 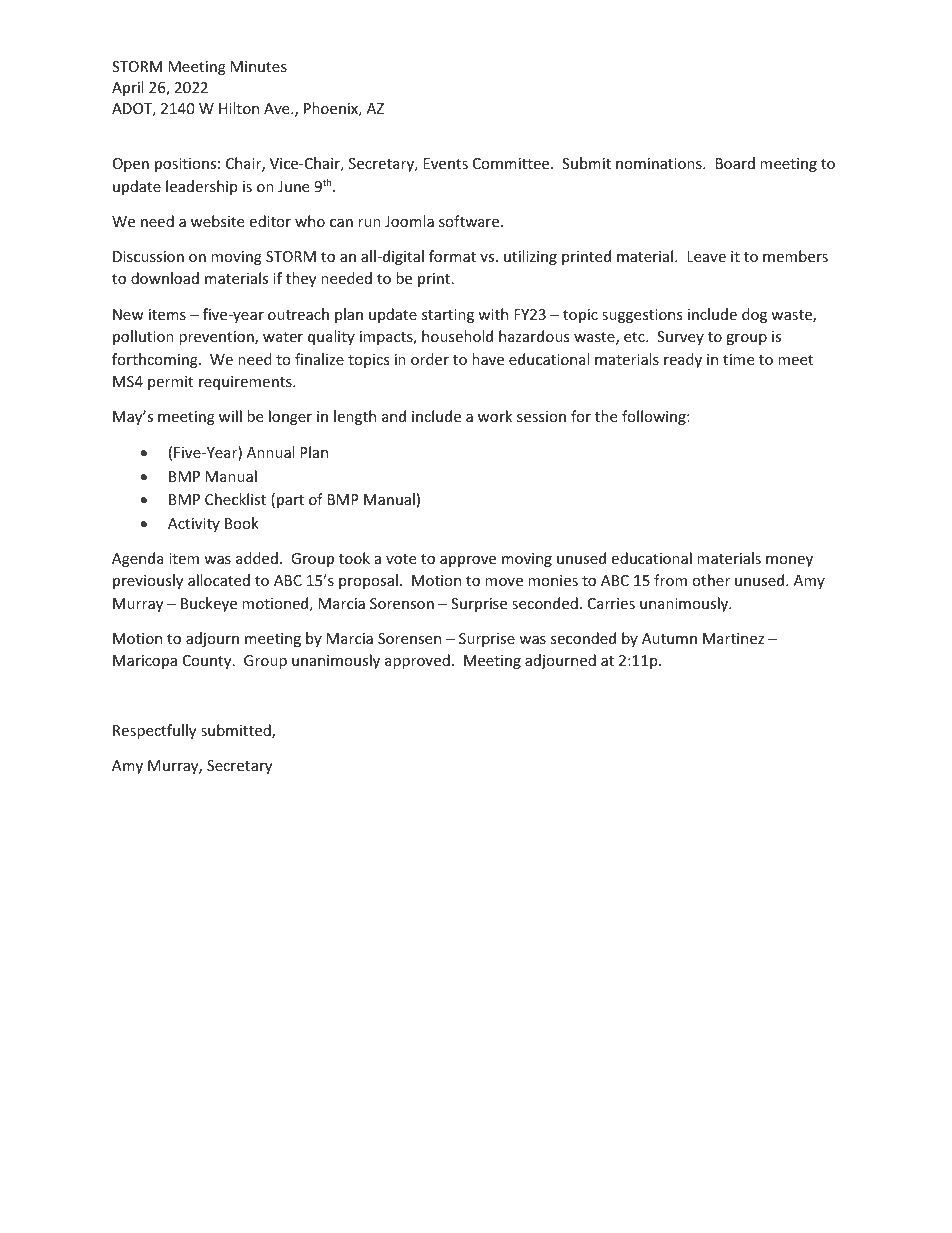 What do you see at coordinates (239, 108) in the screenshot?
I see `Hilton` at bounding box center [239, 108].
